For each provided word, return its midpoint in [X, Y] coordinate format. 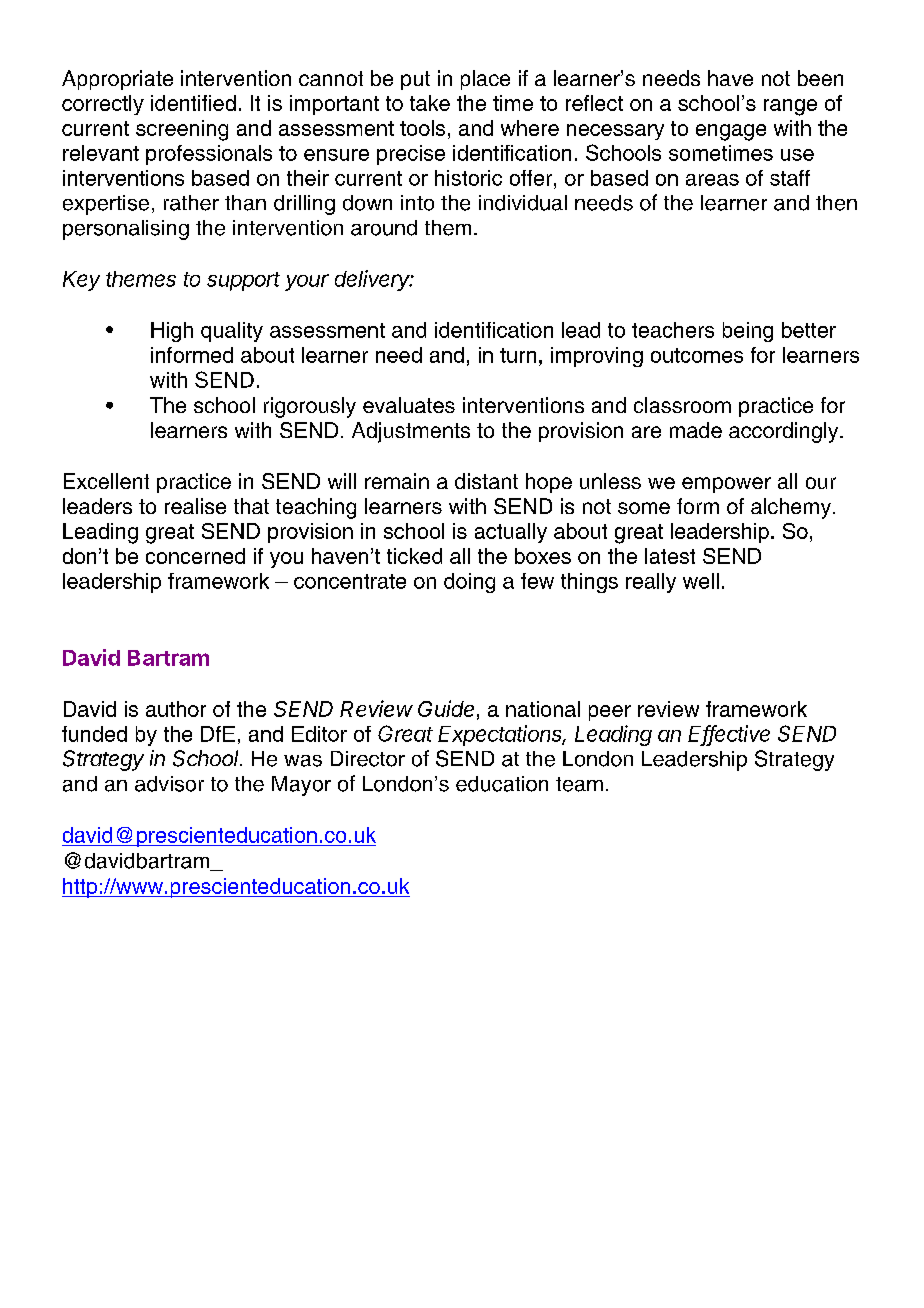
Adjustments [411, 432]
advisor [169, 784]
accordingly [785, 432]
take [430, 103]
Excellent [106, 481]
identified [193, 103]
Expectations [501, 735]
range [790, 107]
